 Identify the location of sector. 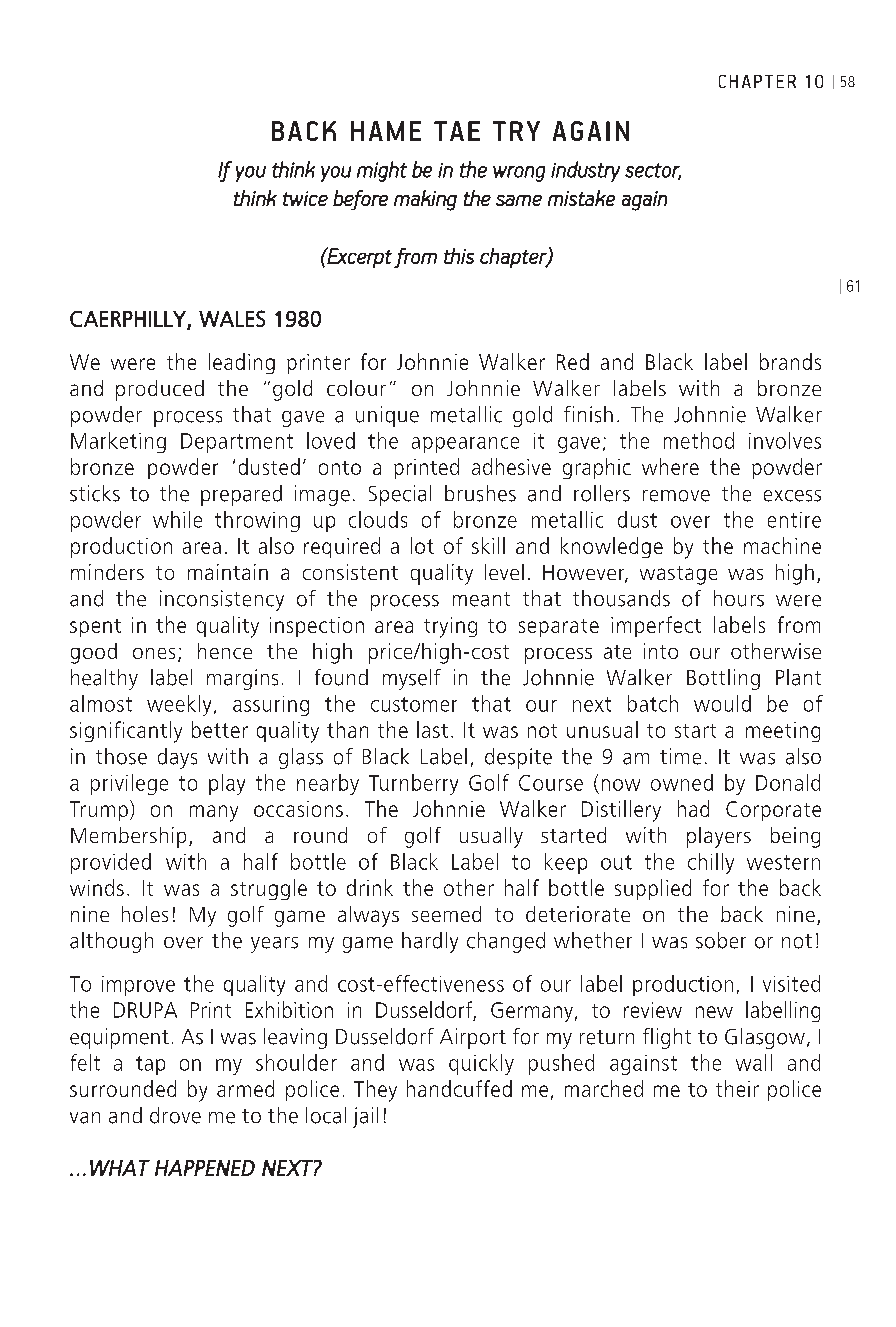
(653, 171).
